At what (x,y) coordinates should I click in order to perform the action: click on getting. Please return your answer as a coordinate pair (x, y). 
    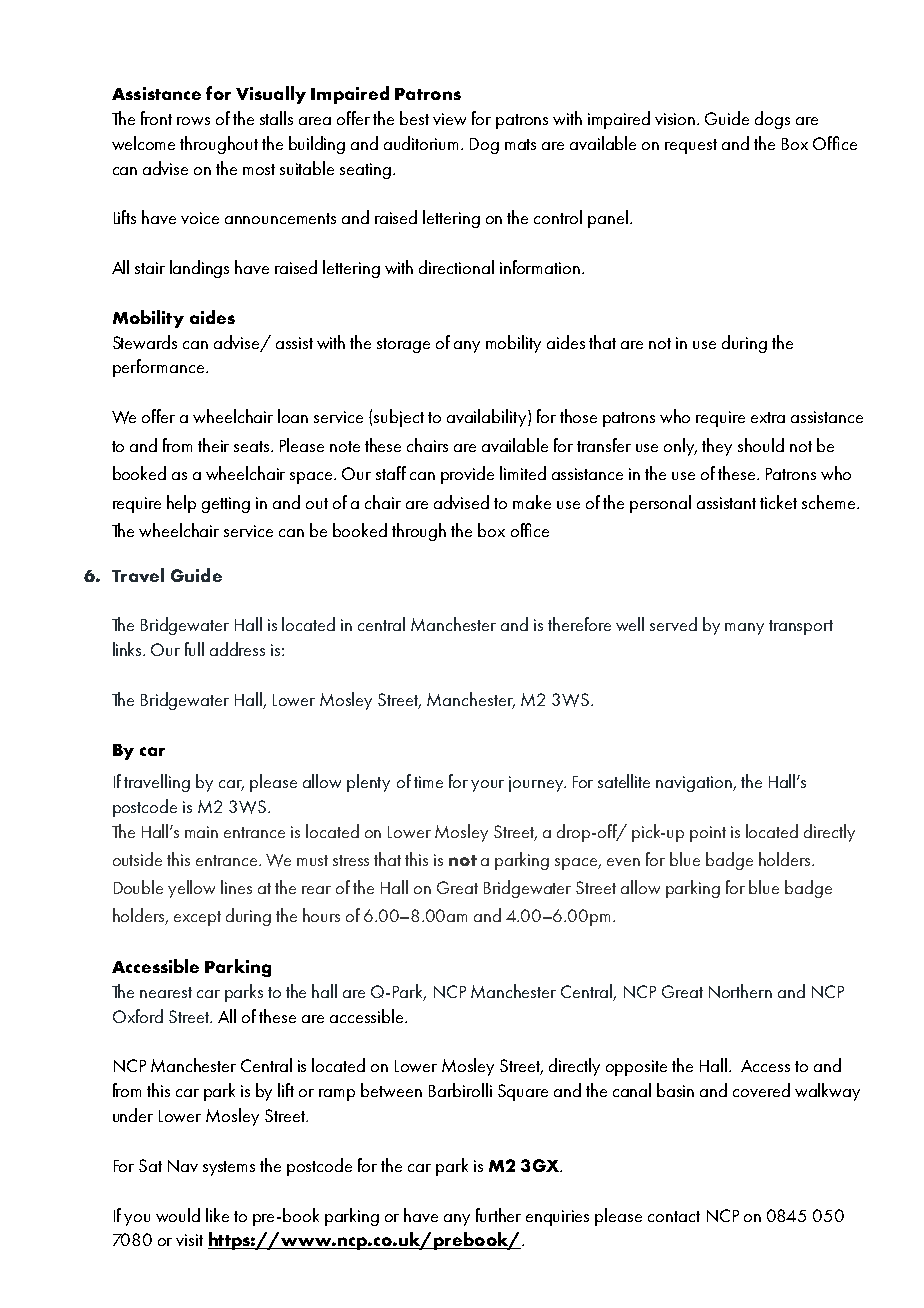
    Looking at the image, I should click on (226, 505).
